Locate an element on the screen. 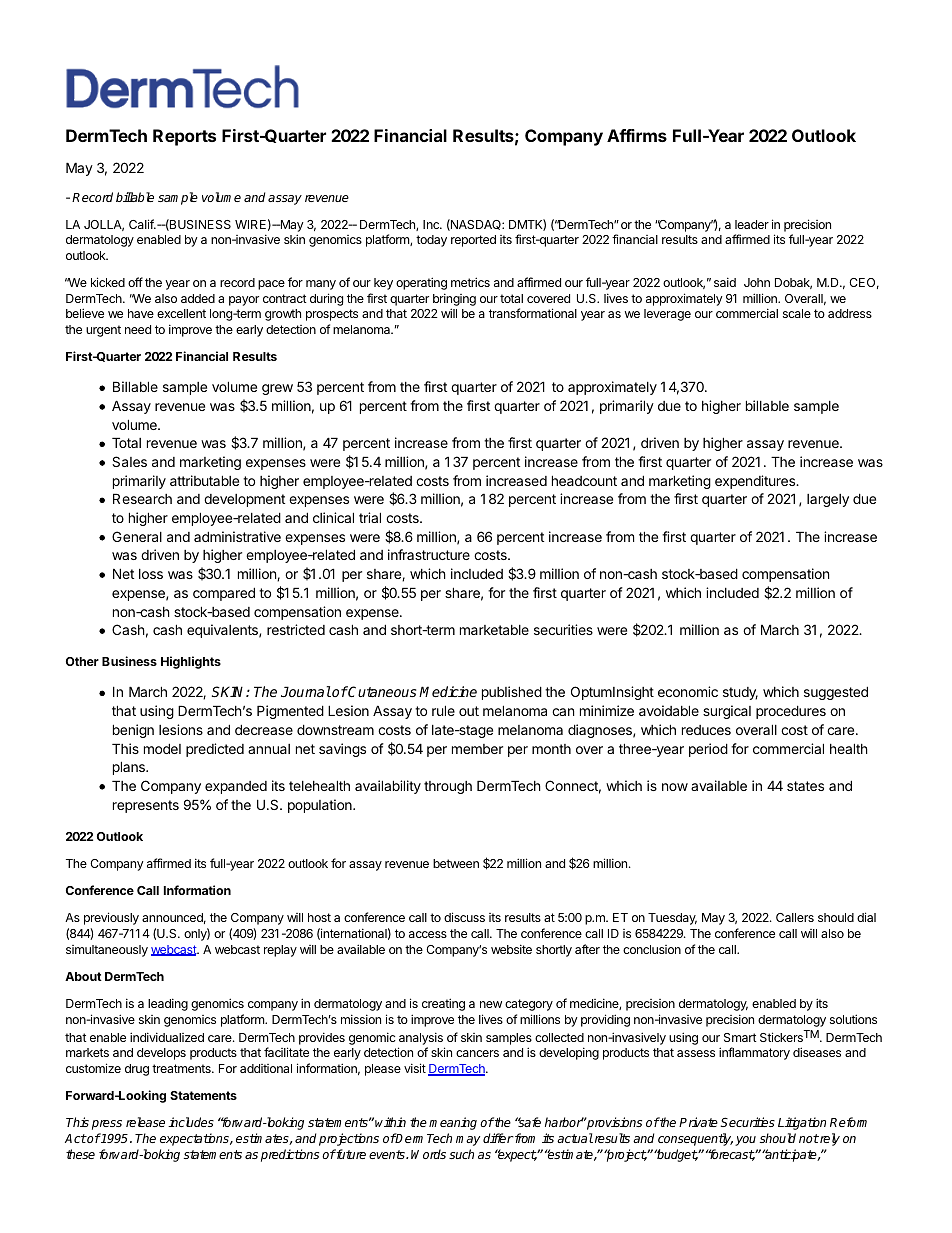 The image size is (952, 1233). infrastructure is located at coordinates (429, 554).
